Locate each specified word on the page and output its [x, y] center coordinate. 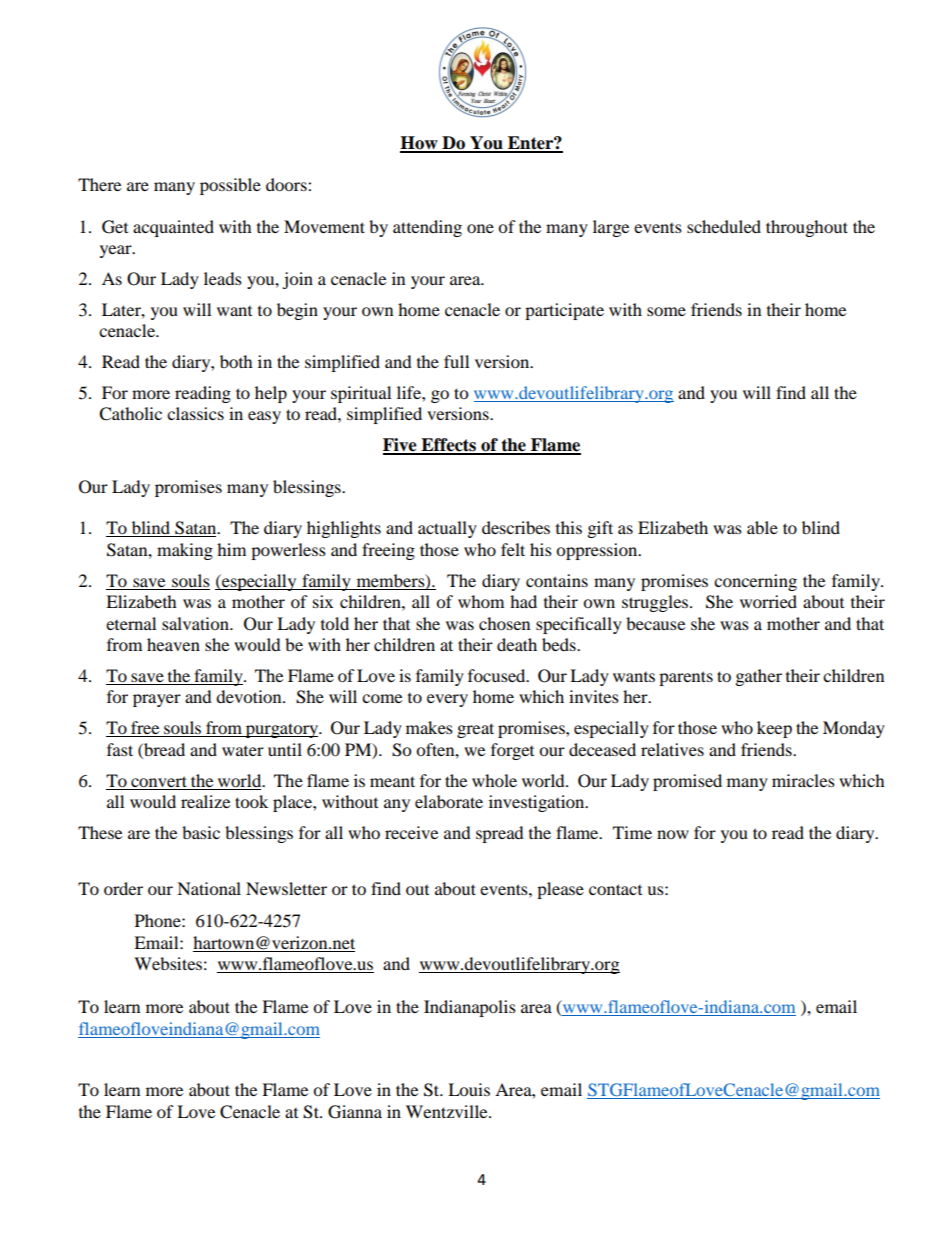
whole [494, 780]
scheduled [724, 226]
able [762, 527]
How [420, 144]
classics [195, 413]
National [209, 888]
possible [230, 186]
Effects [448, 446]
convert [159, 781]
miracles [803, 780]
